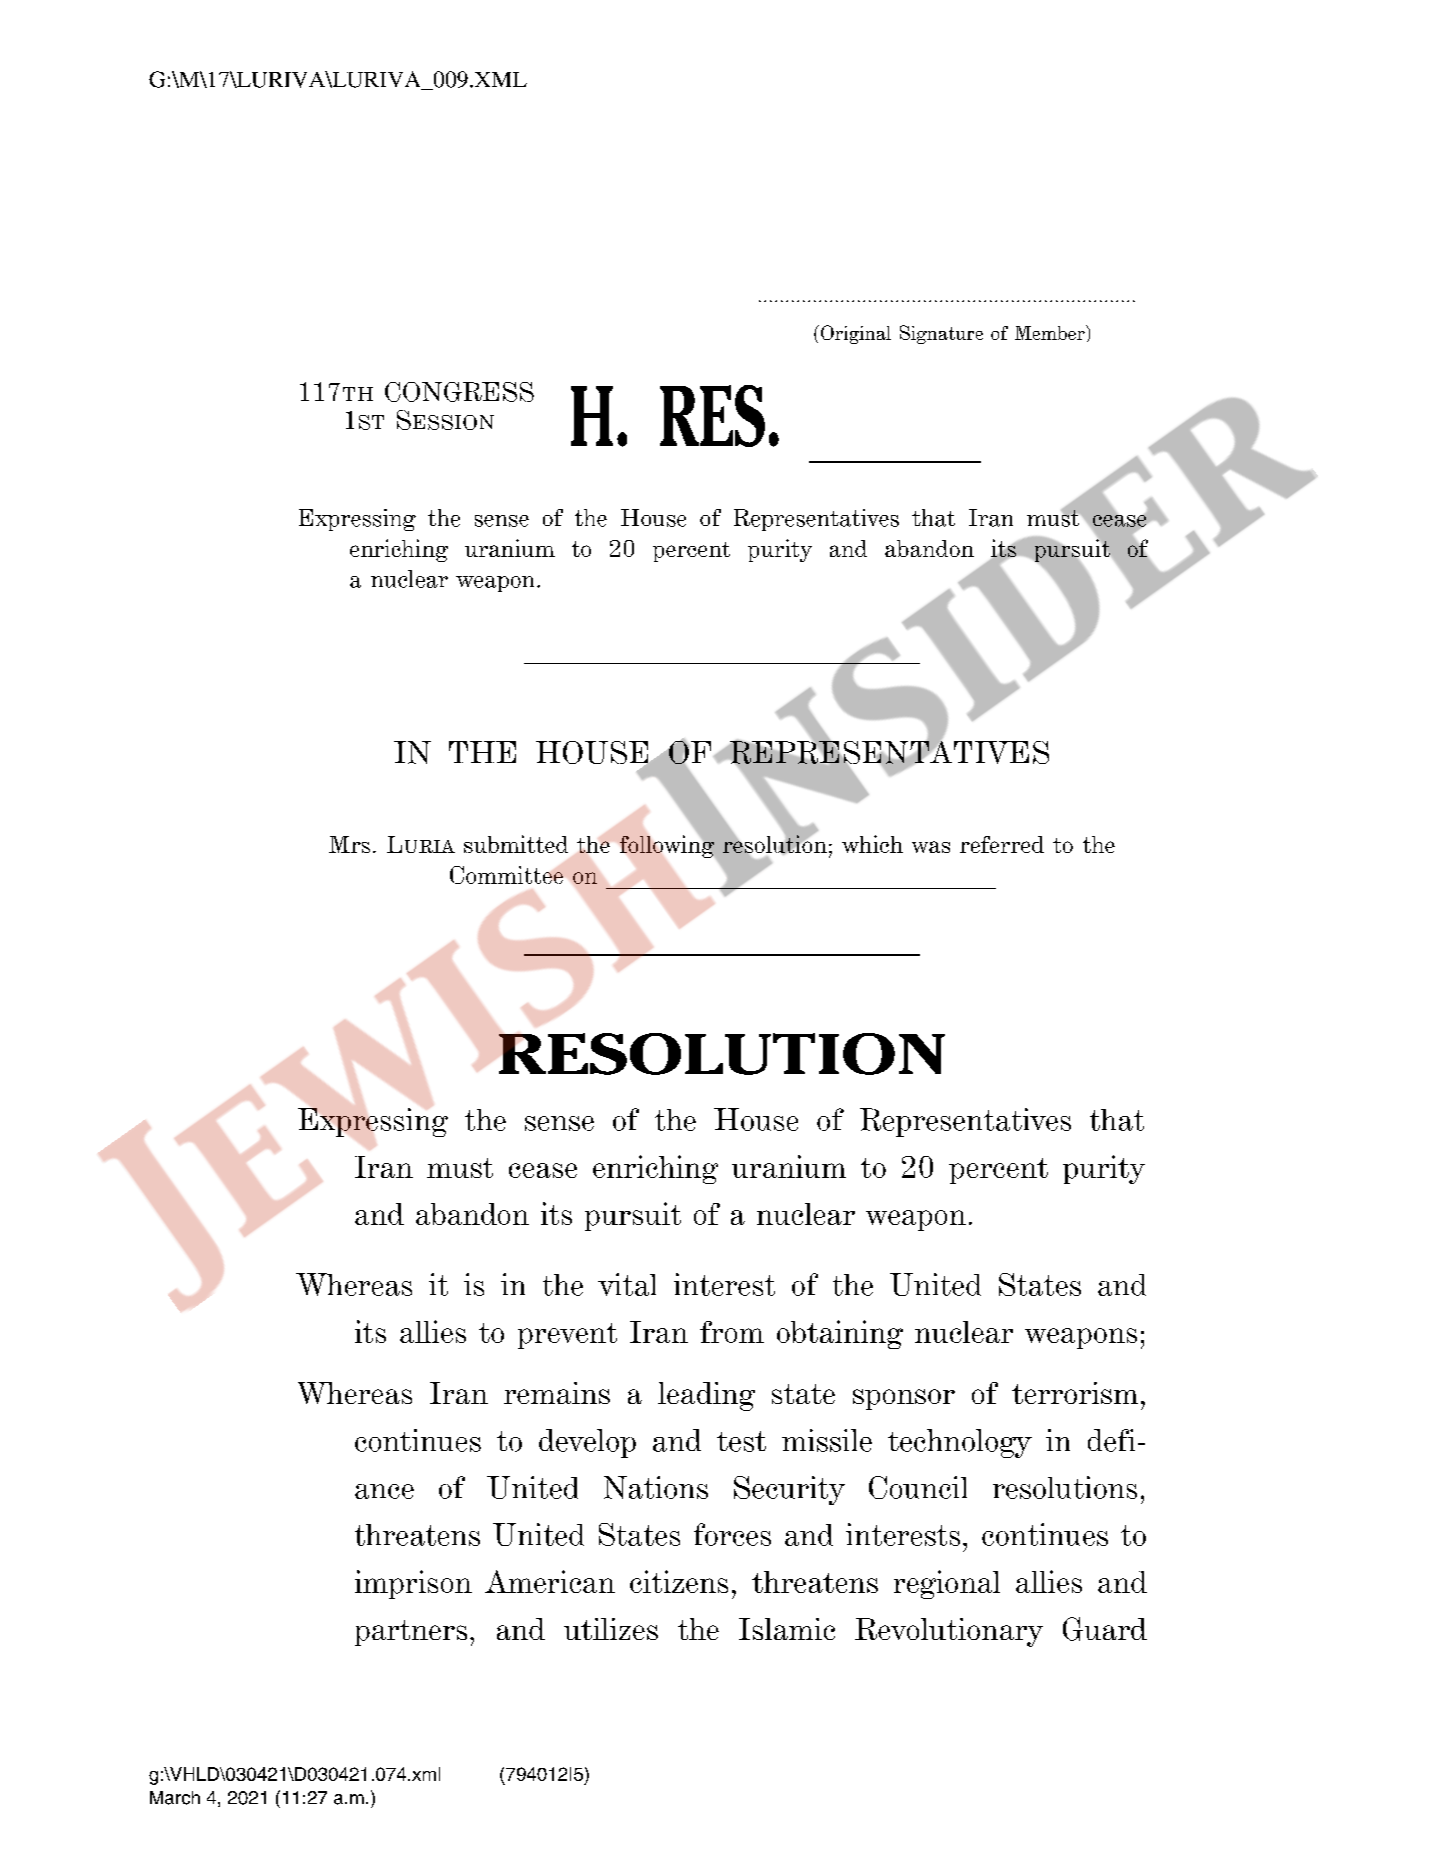 The height and width of the document is (1868, 1444). What do you see at coordinates (1075, 1393) in the document?
I see `terrorism` at bounding box center [1075, 1393].
